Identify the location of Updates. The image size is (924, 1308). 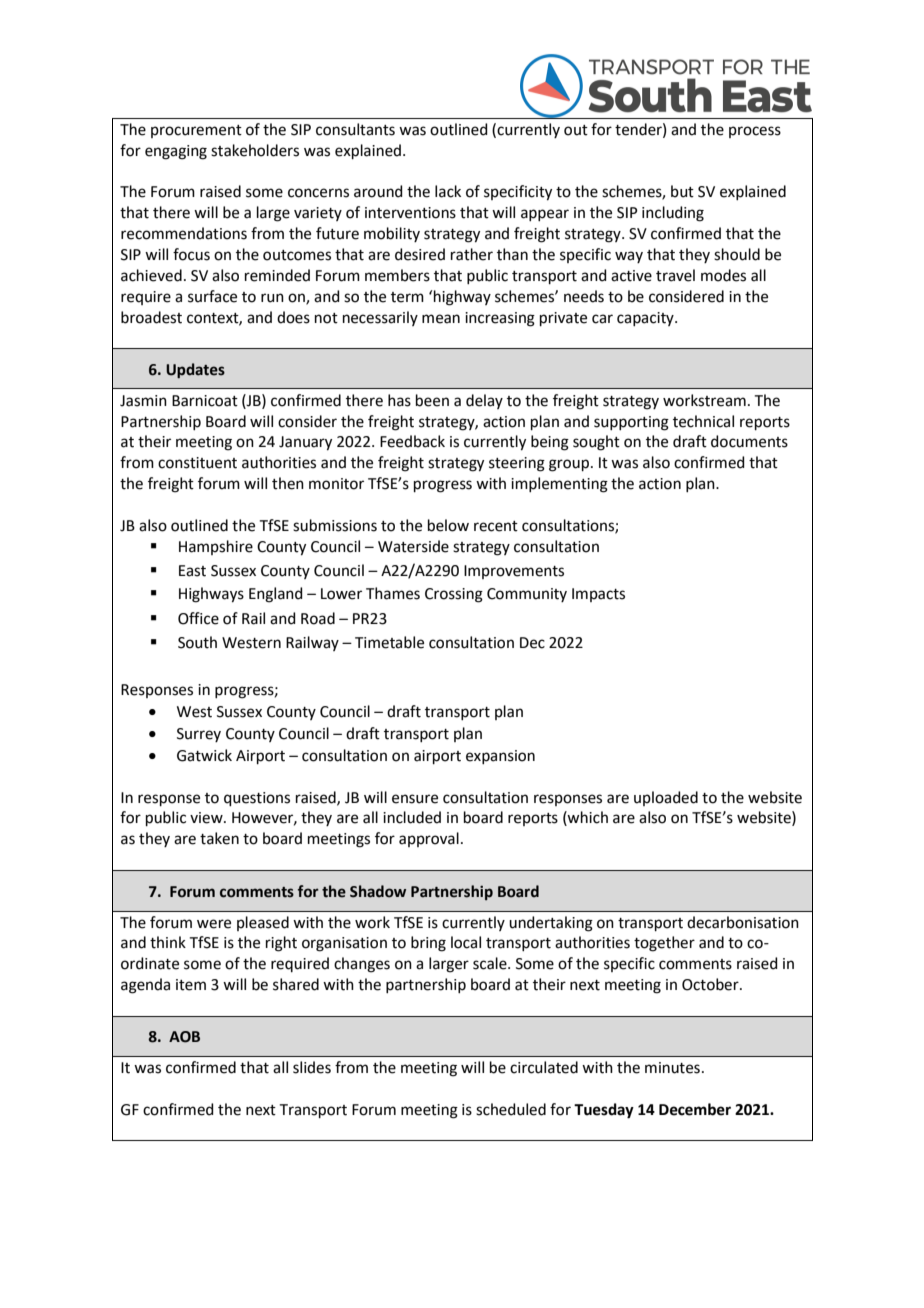
(195, 370).
